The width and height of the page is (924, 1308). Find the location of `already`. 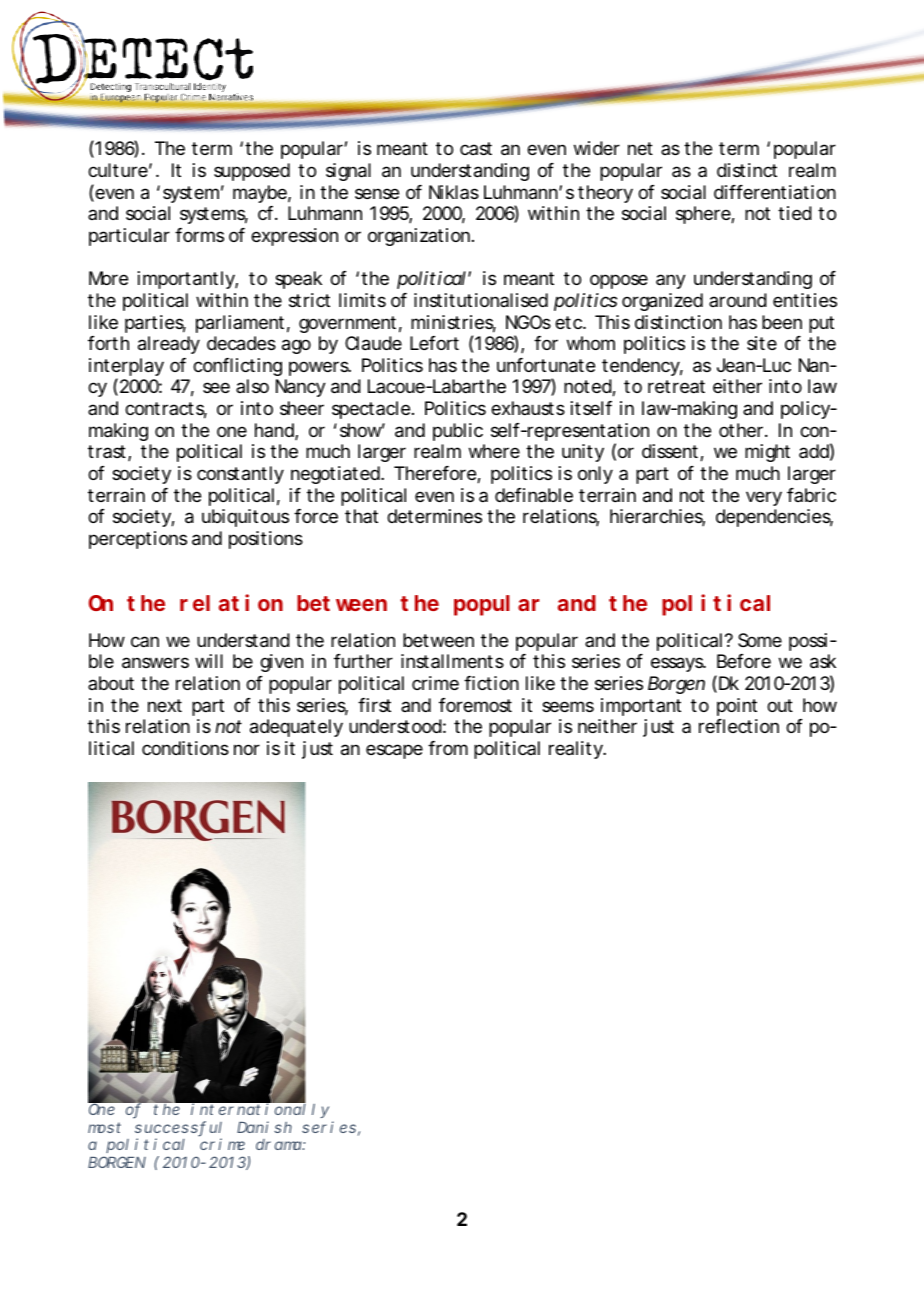

already is located at coordinates (169, 345).
